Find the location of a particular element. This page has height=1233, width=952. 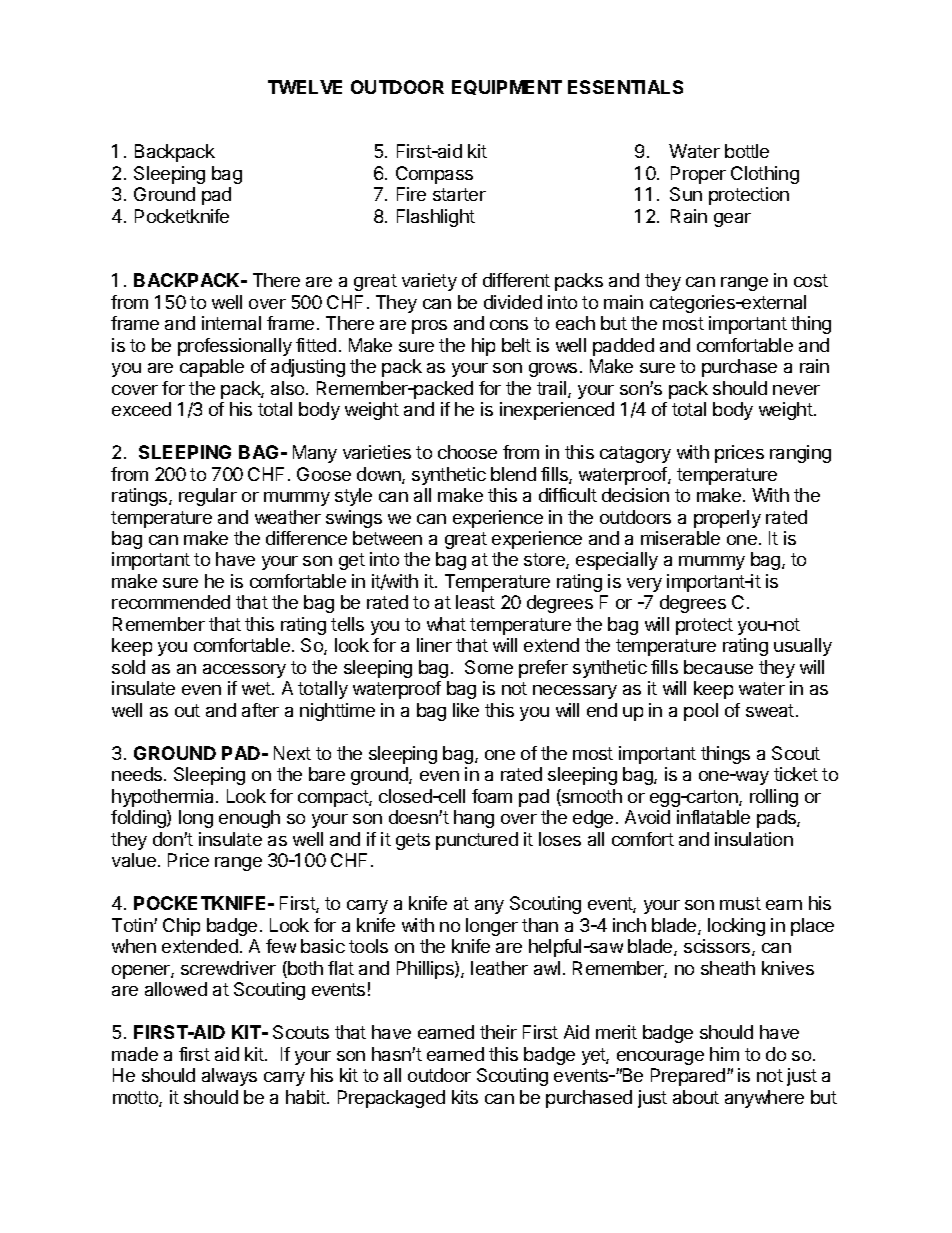

TWELVE is located at coordinates (305, 87).
